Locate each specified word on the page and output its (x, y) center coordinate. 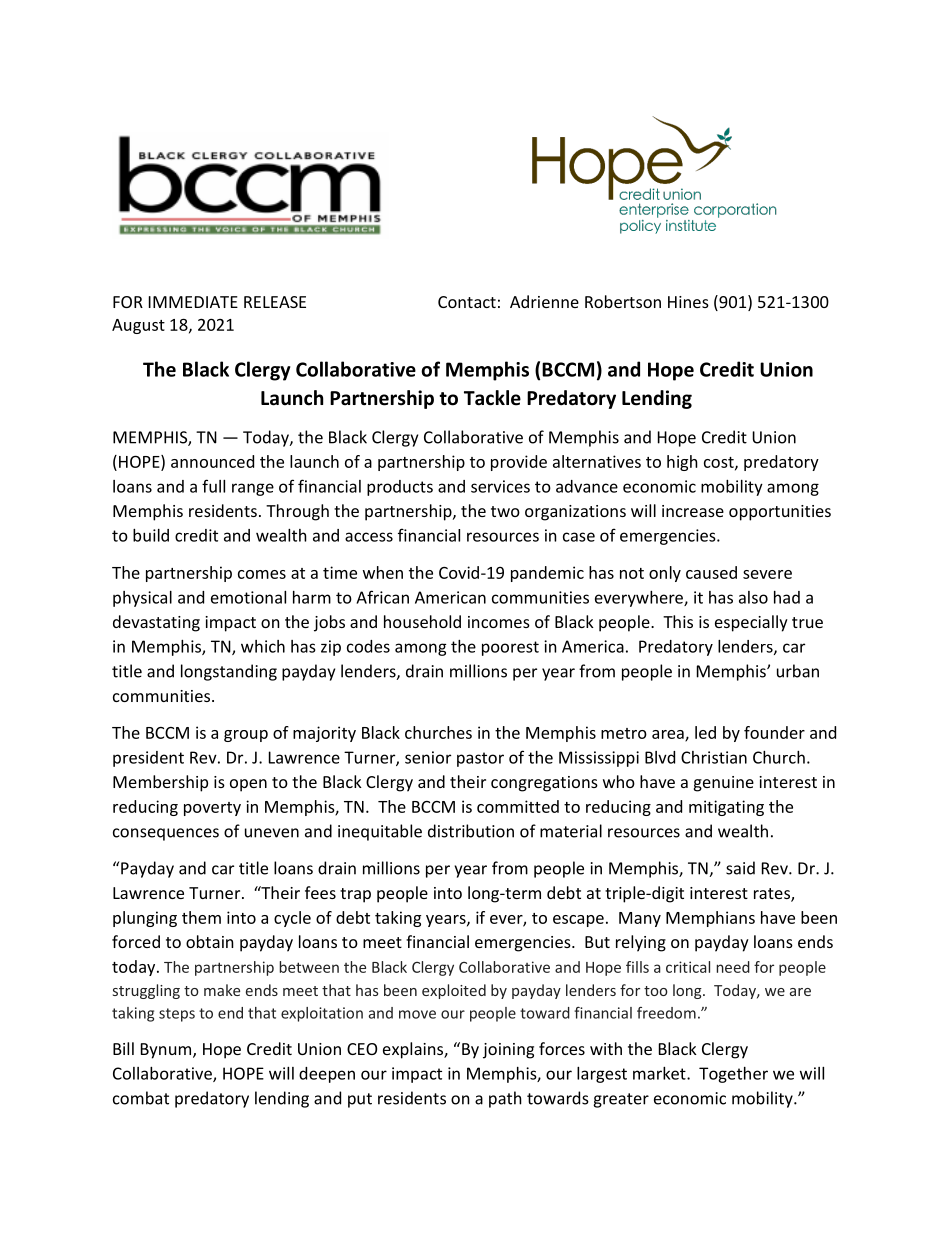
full (213, 486)
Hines (688, 302)
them (201, 917)
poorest (510, 648)
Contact (467, 302)
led (705, 732)
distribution (471, 831)
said (740, 868)
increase (693, 511)
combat (141, 1098)
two (505, 511)
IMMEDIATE (193, 302)
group (246, 736)
